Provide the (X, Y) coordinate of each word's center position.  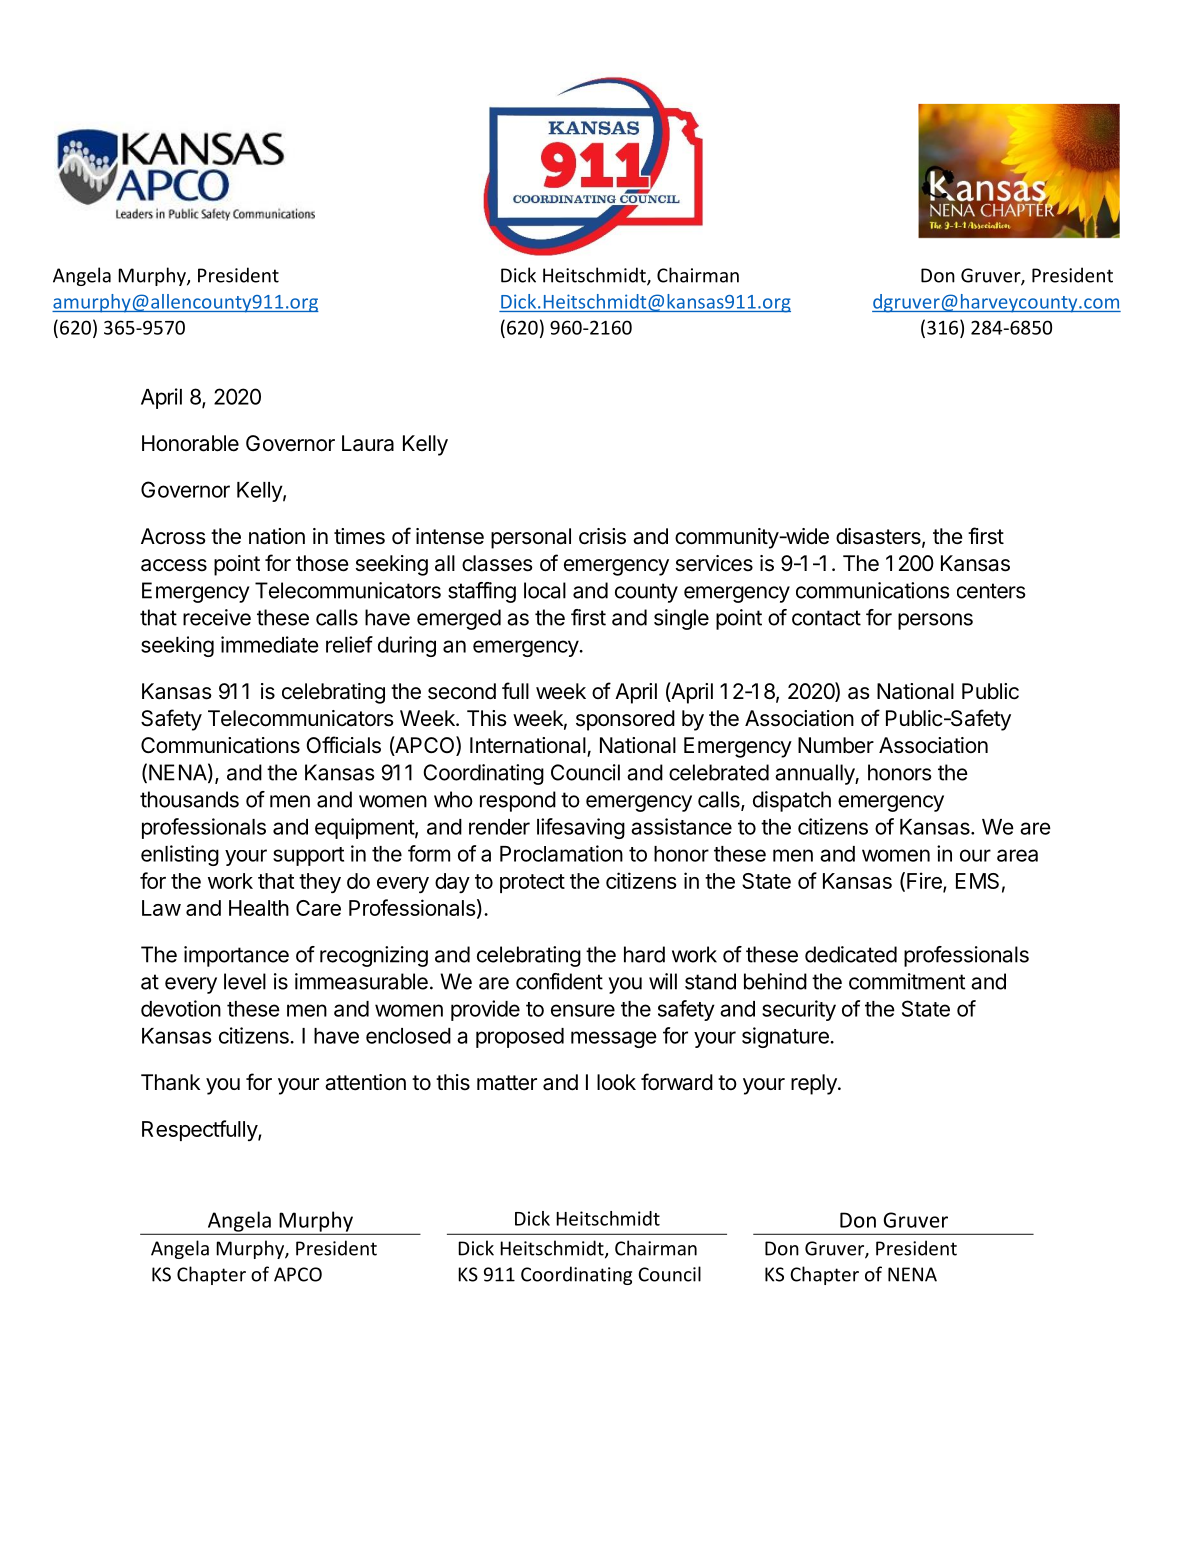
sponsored (625, 720)
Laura (368, 443)
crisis (602, 536)
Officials (343, 745)
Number (836, 745)
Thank (170, 1082)
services (714, 563)
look (616, 1082)
